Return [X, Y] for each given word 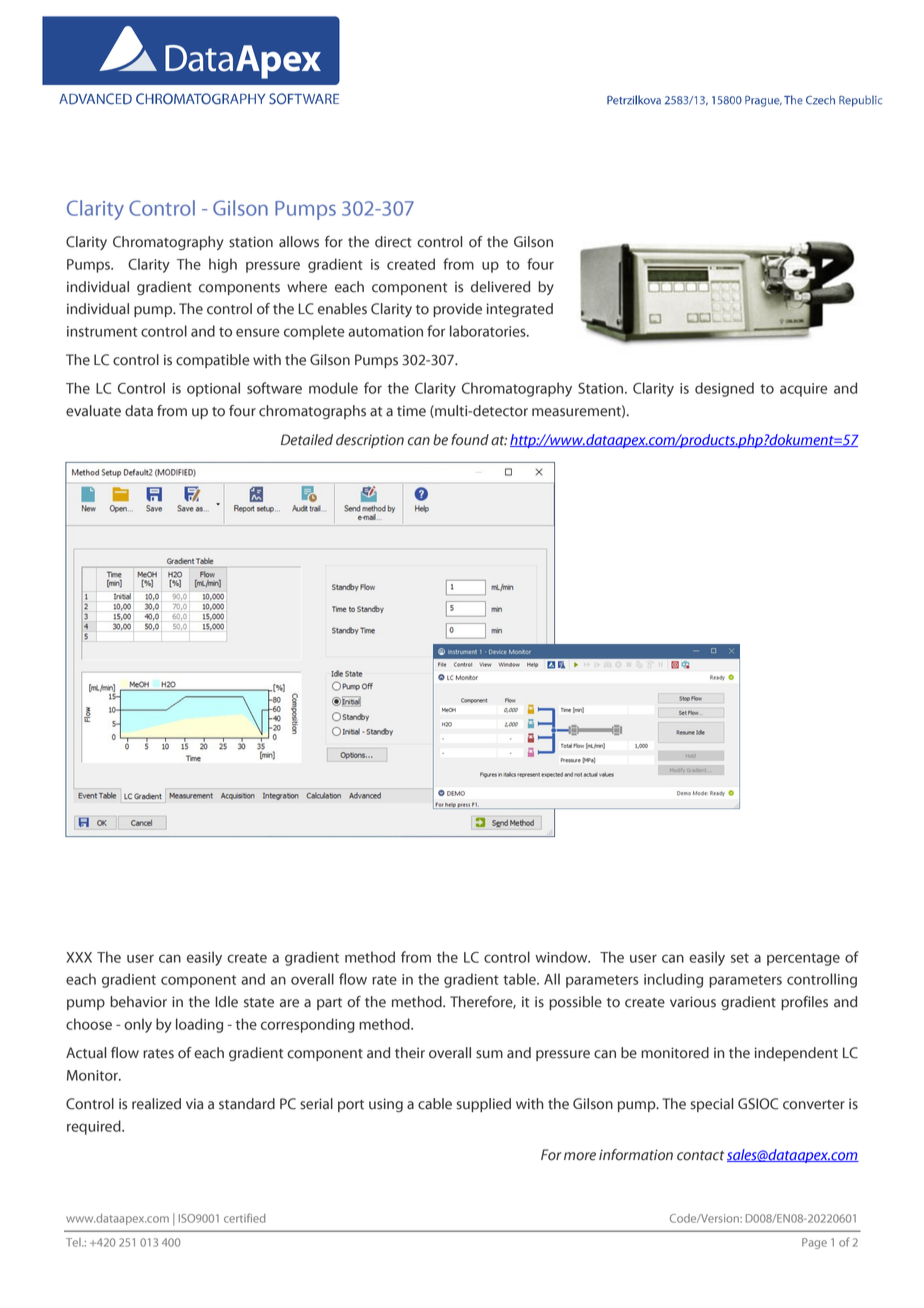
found [470, 440]
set [740, 958]
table [520, 979]
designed [724, 389]
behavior [138, 1002]
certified [244, 1218]
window [562, 957]
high [223, 265]
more [580, 1156]
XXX [79, 957]
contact [700, 1156]
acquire [803, 390]
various [693, 1002]
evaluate [93, 411]
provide [457, 310]
